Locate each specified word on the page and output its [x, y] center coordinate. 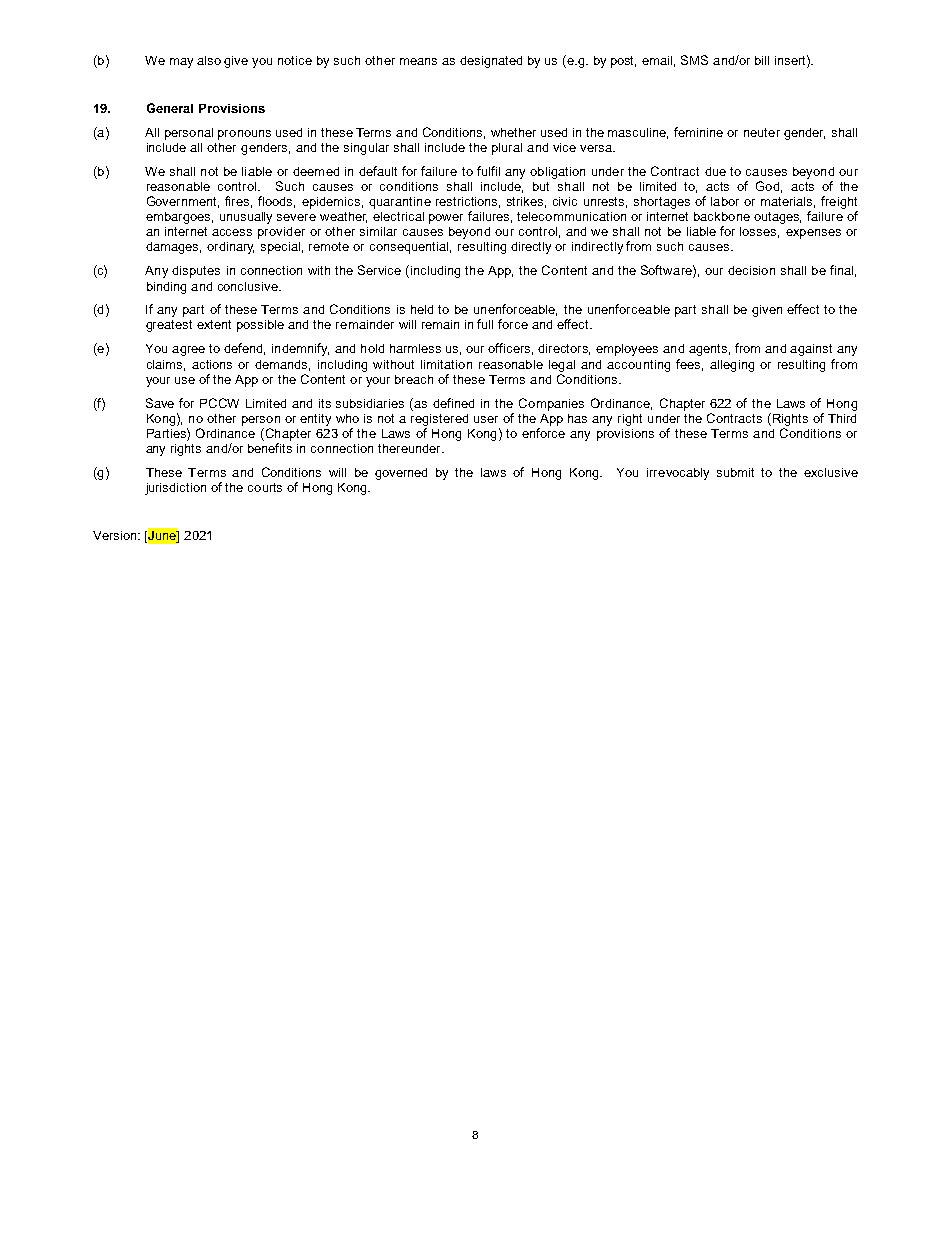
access [232, 232]
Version [116, 535]
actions [212, 364]
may [181, 63]
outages [777, 218]
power [446, 219]
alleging [732, 366]
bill [762, 60]
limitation [446, 364]
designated [491, 62]
